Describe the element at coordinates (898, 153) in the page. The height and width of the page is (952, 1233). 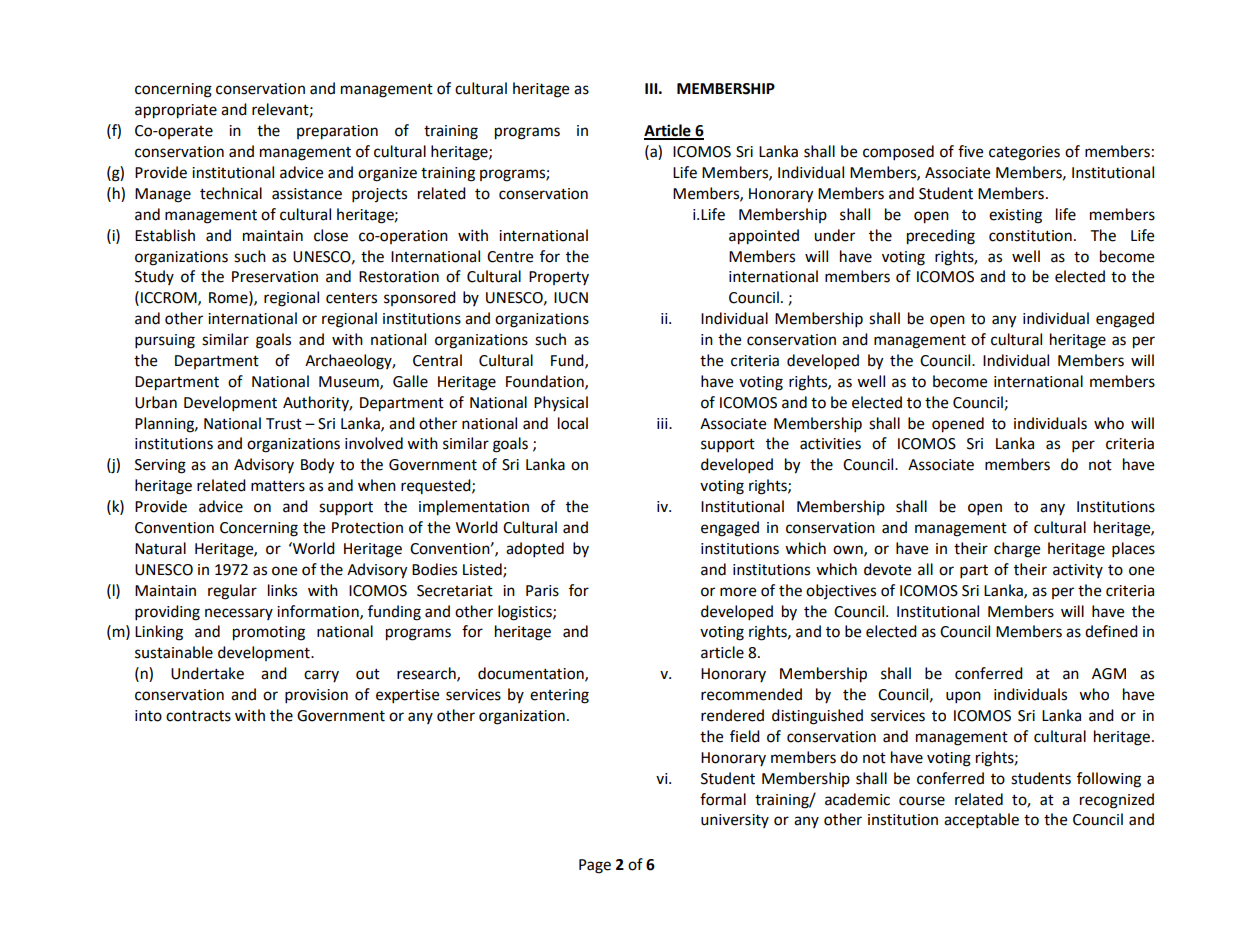
I see `composed` at that location.
